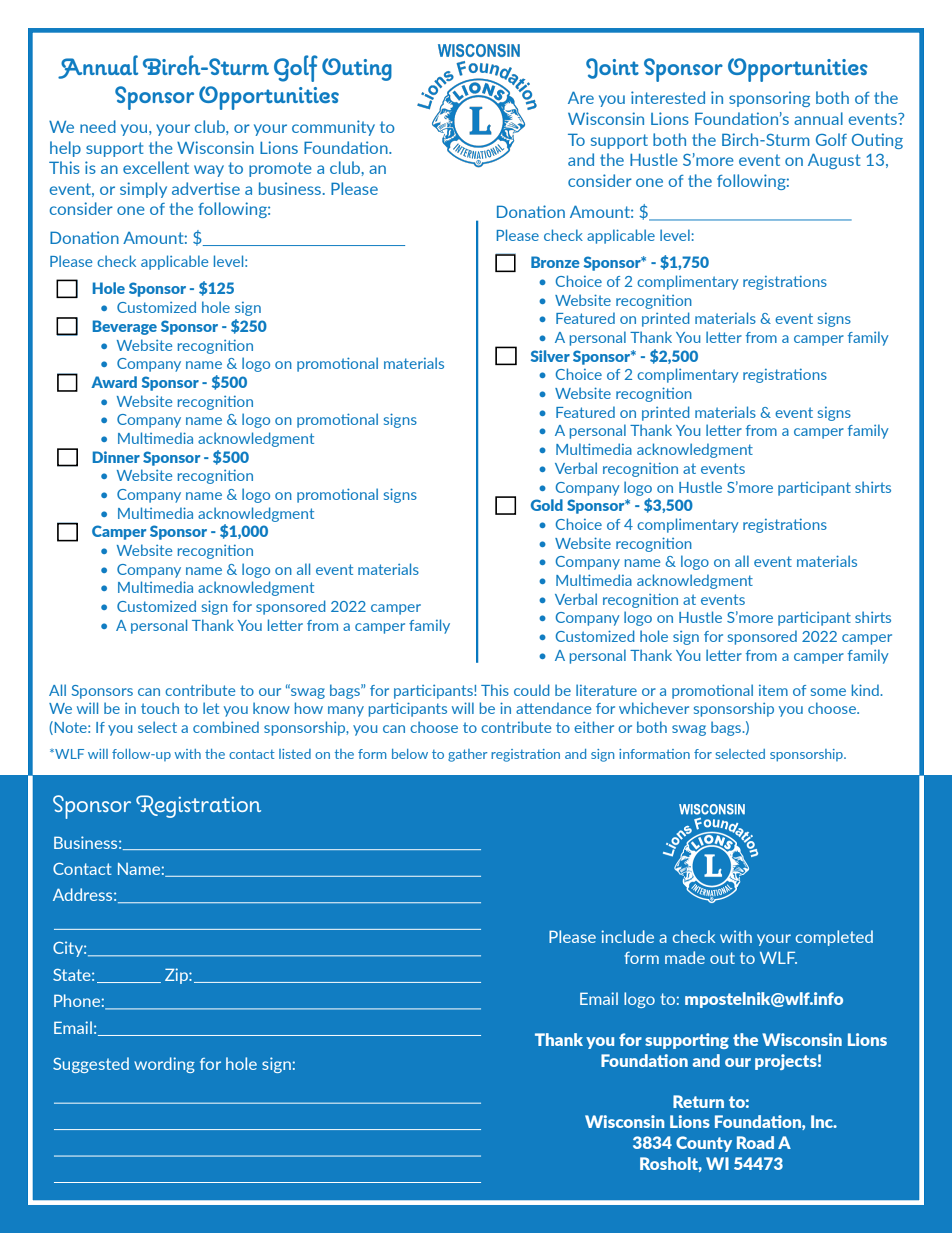 Image resolution: width=952 pixels, height=1233 pixels. What do you see at coordinates (177, 976) in the screenshot?
I see `Zip` at bounding box center [177, 976].
